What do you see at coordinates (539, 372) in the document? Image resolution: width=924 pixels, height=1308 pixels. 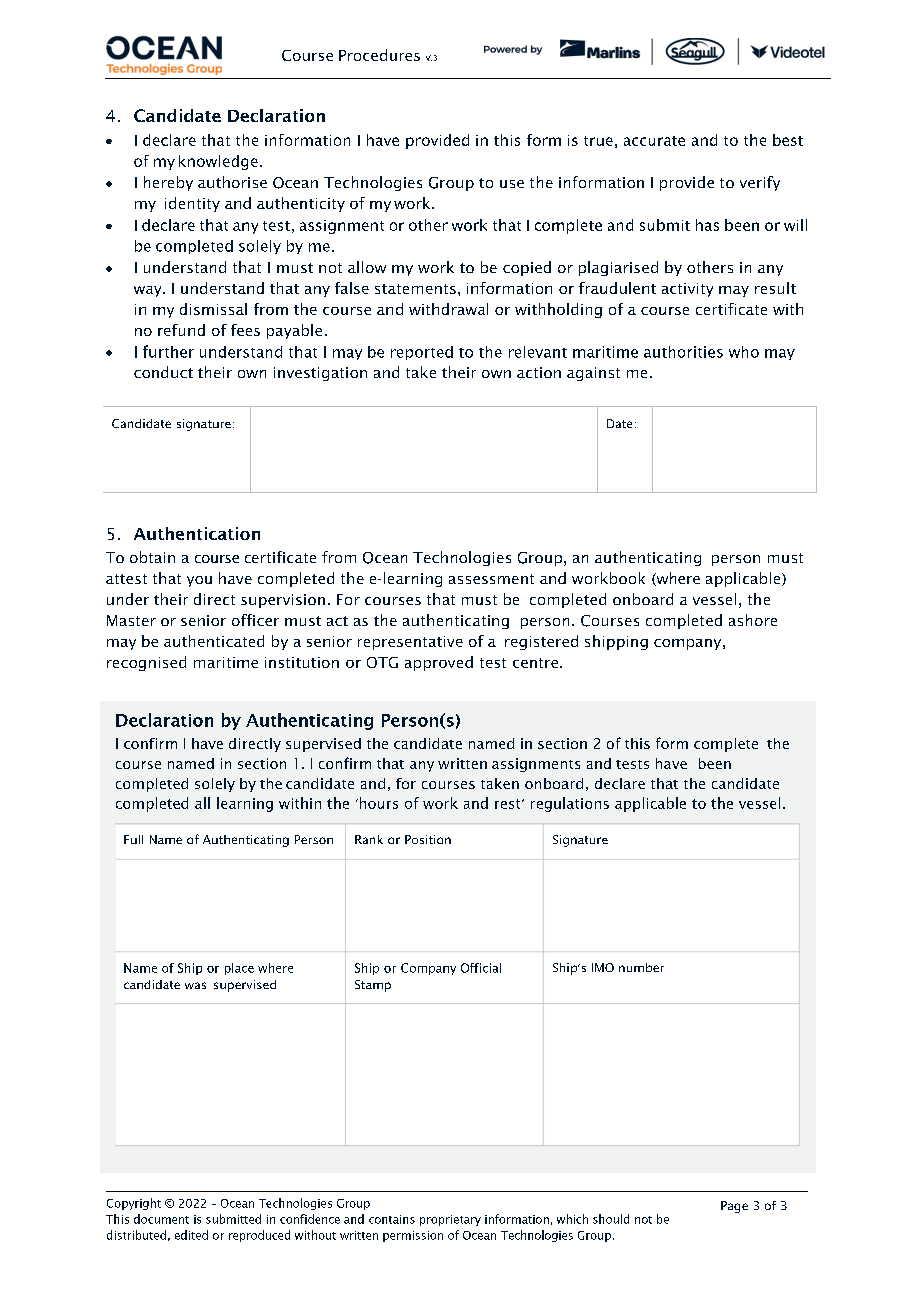 I see `action` at bounding box center [539, 372].
